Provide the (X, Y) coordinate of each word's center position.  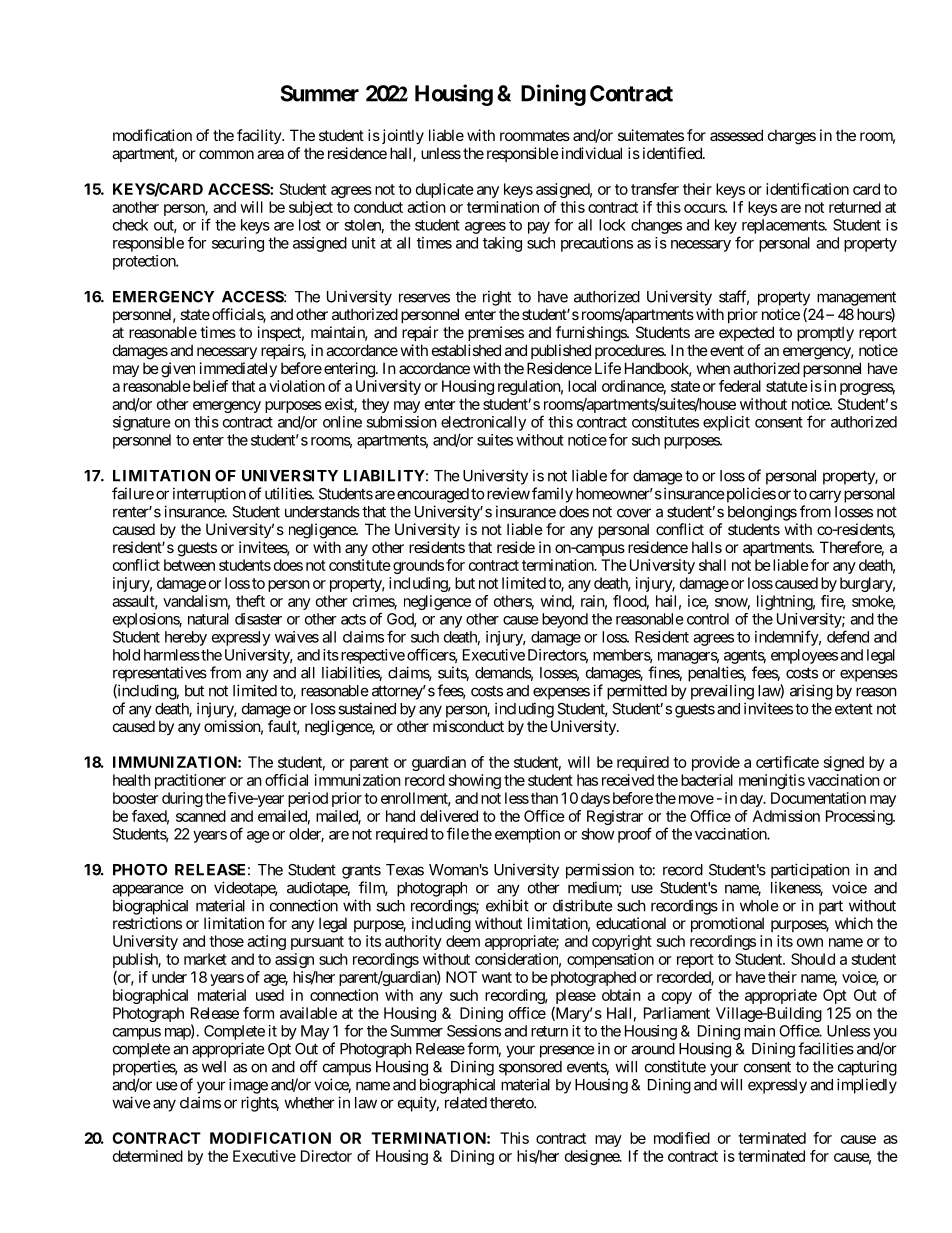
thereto (512, 1103)
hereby (186, 638)
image (248, 1086)
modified (682, 1138)
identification (807, 189)
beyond (565, 620)
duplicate (445, 190)
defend (848, 636)
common (226, 154)
